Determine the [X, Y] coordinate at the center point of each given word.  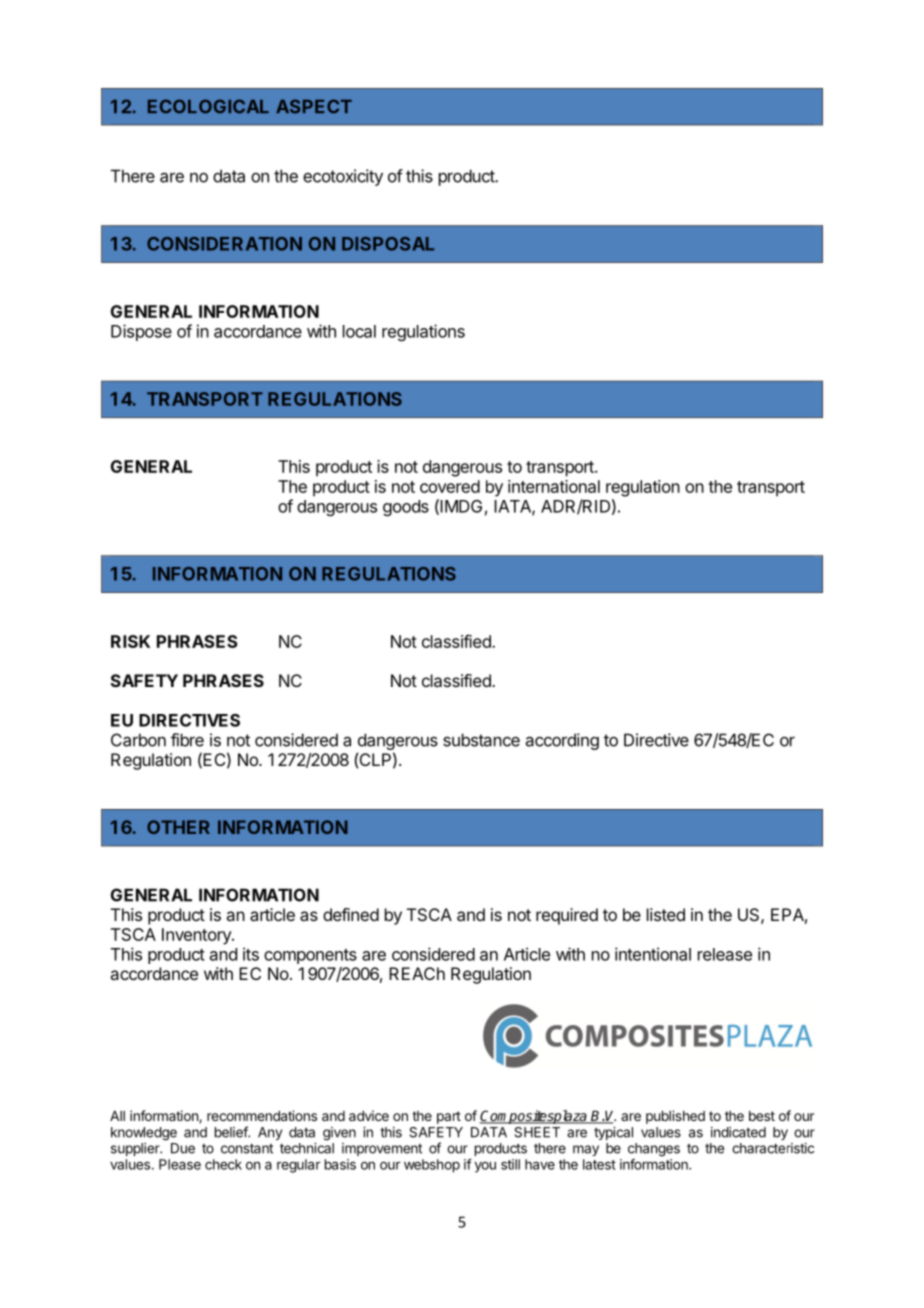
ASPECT [314, 106]
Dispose [141, 332]
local [359, 331]
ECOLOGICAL [208, 106]
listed [666, 914]
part [449, 1117]
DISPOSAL [388, 244]
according [562, 741]
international [554, 486]
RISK [130, 641]
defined [351, 914]
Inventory [197, 936]
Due [183, 1148]
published [675, 1117]
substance [481, 740]
